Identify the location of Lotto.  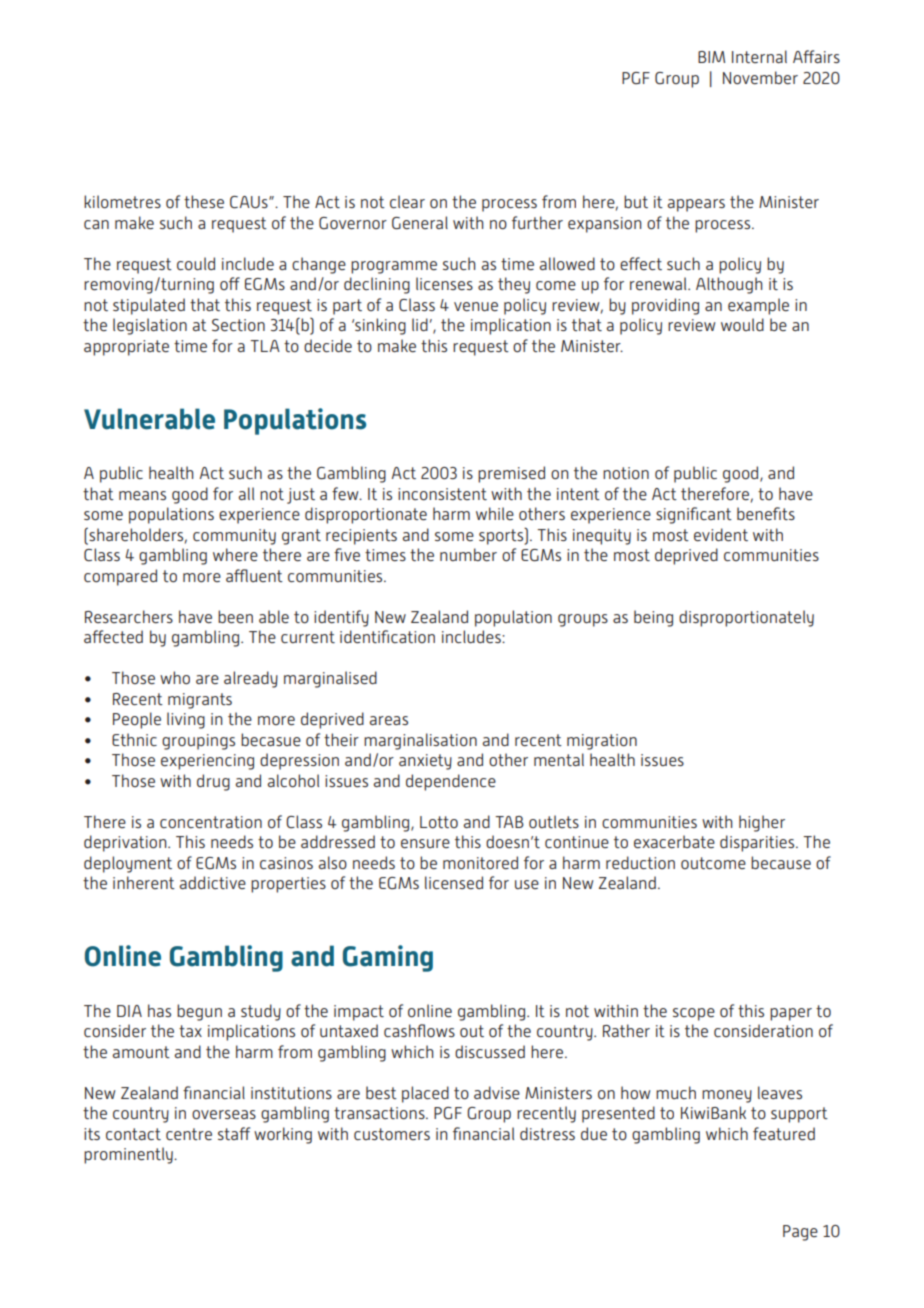
(439, 822).
